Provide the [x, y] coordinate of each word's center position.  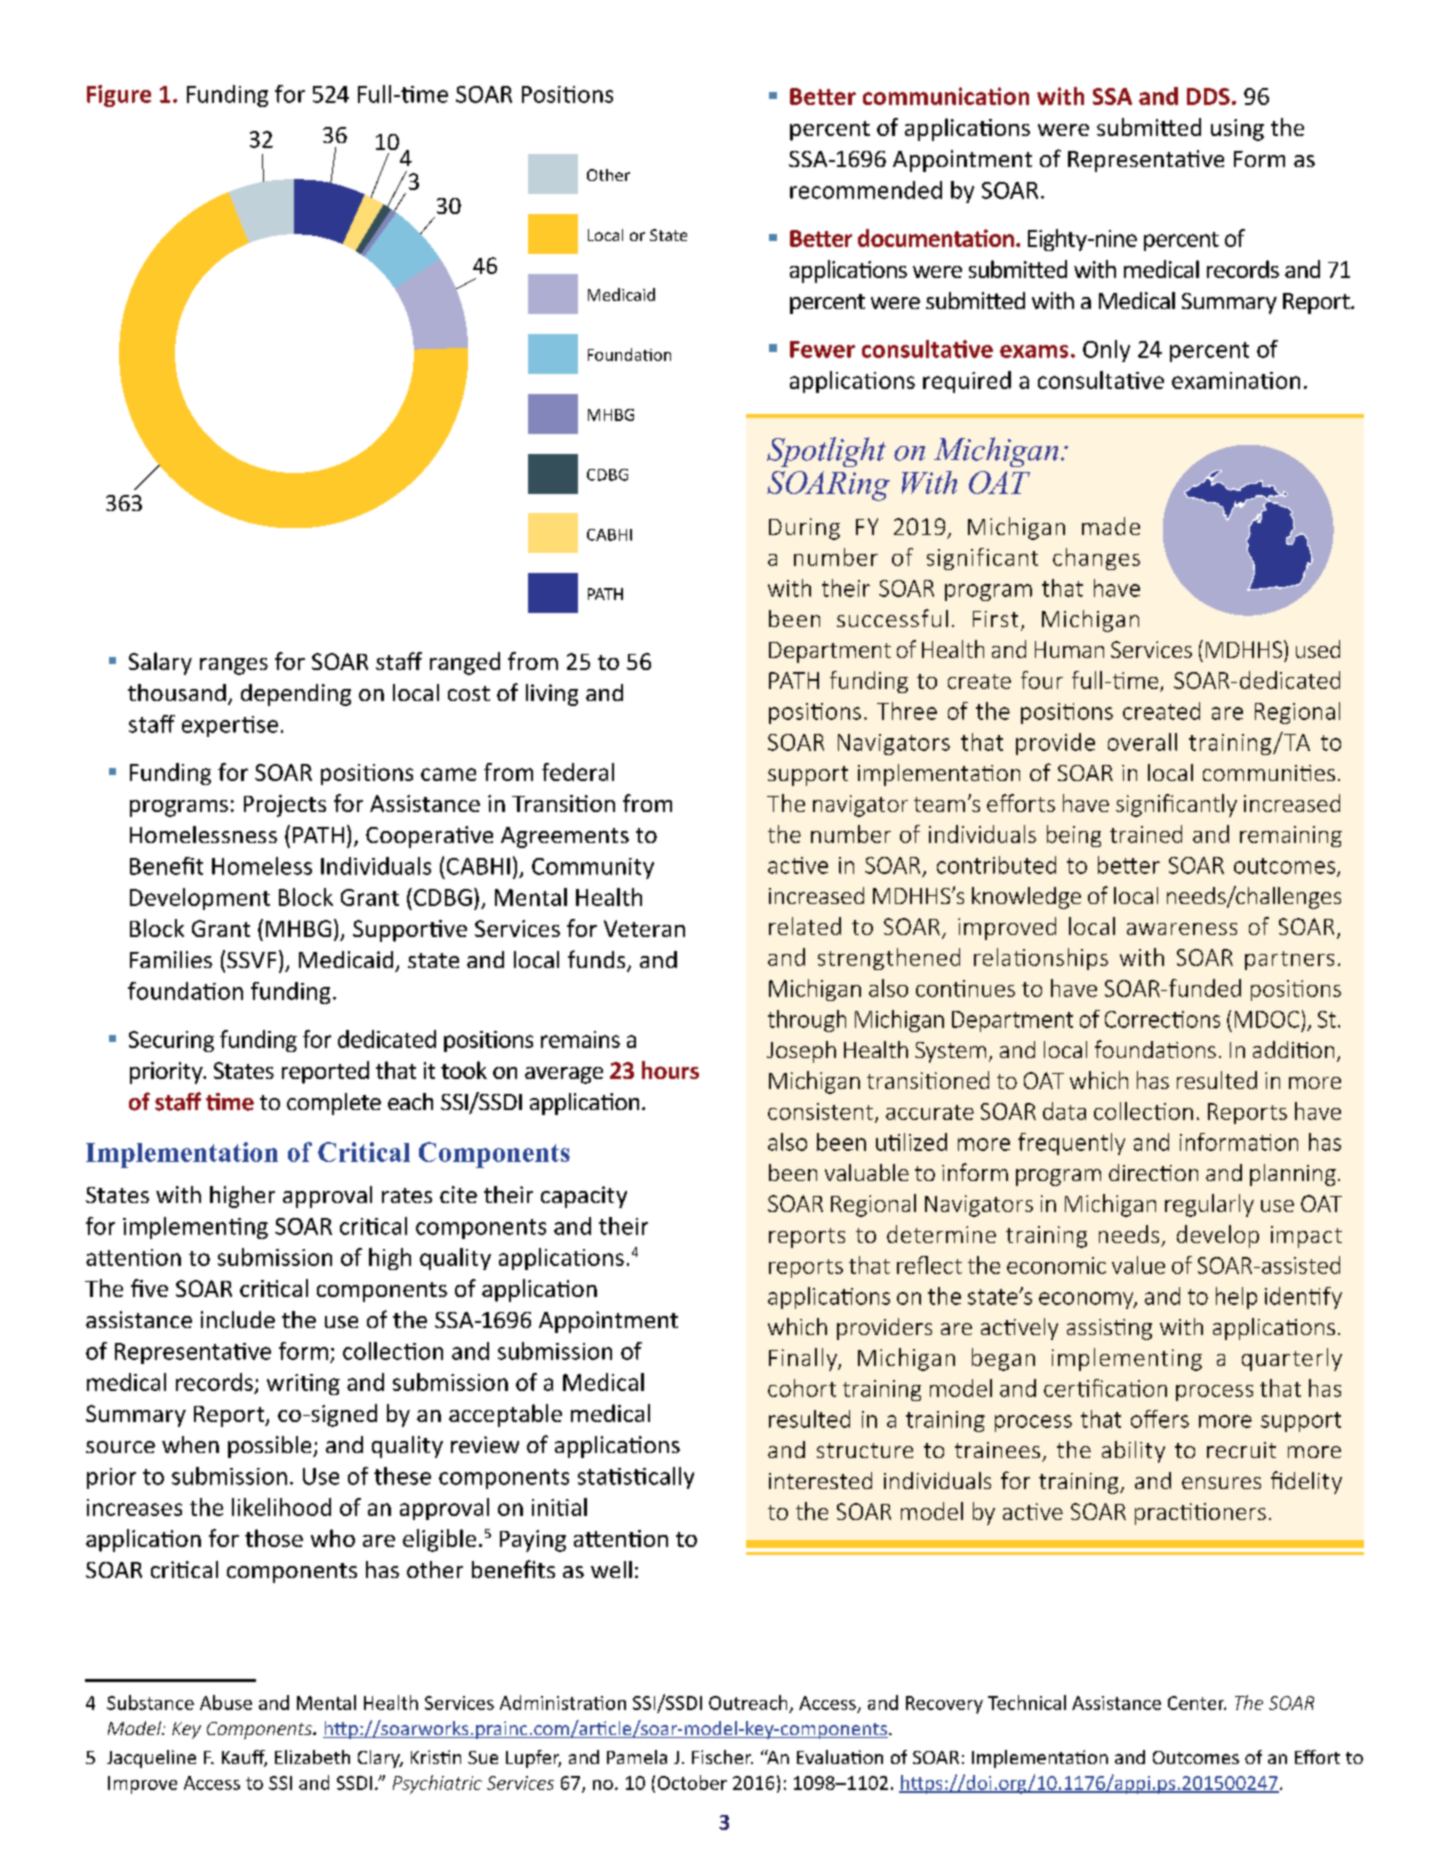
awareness [1182, 929]
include [238, 1319]
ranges [234, 666]
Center [1197, 1703]
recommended [866, 190]
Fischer [722, 1757]
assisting [1109, 1329]
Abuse [226, 1702]
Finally [804, 1359]
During [804, 529]
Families [171, 959]
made [1111, 526]
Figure [119, 96]
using [1237, 130]
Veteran [644, 928]
